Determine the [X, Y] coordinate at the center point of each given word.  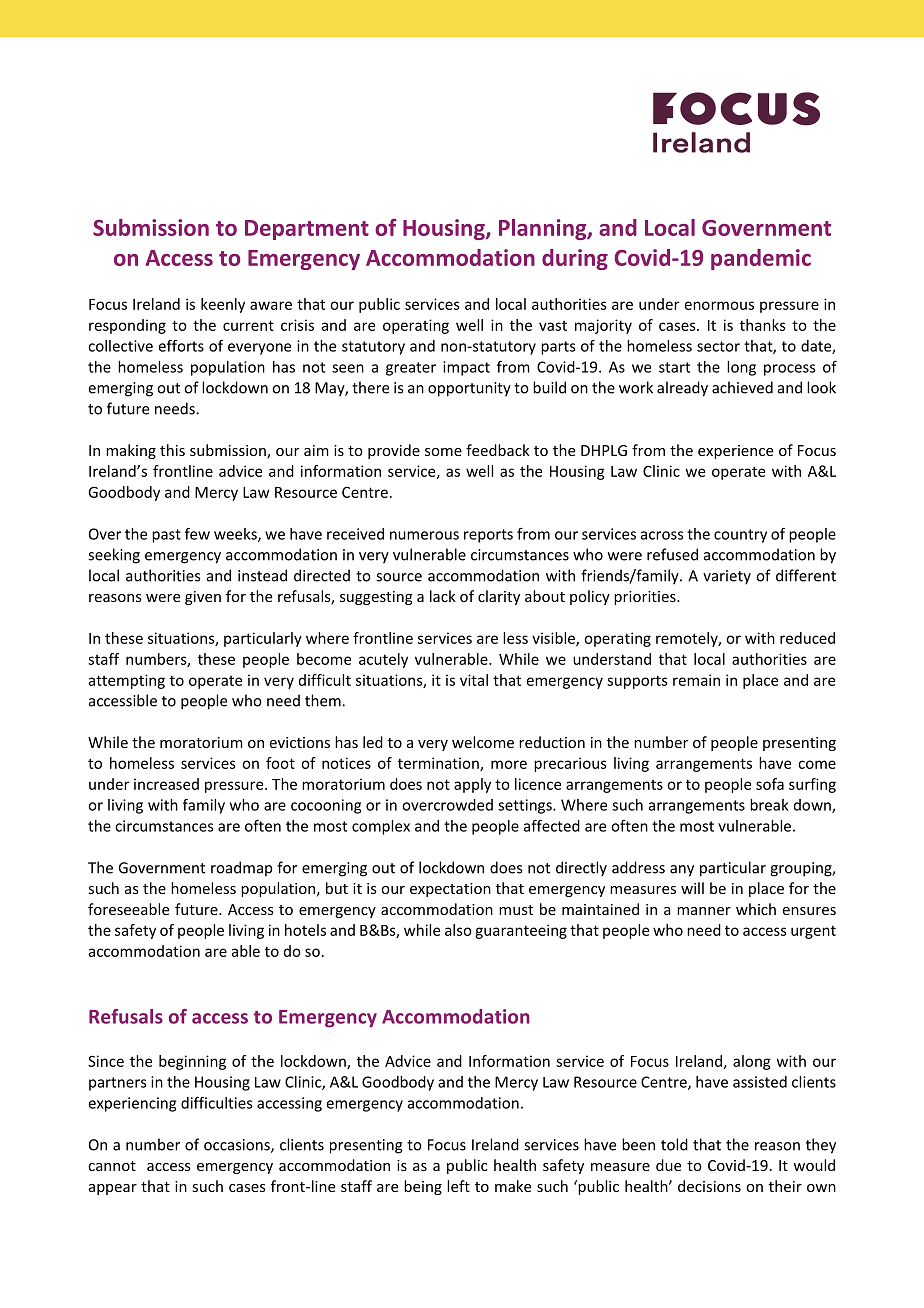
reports [488, 536]
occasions [238, 1146]
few [197, 533]
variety [727, 577]
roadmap [241, 868]
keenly [223, 305]
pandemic [761, 259]
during [575, 259]
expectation [450, 890]
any [682, 871]
